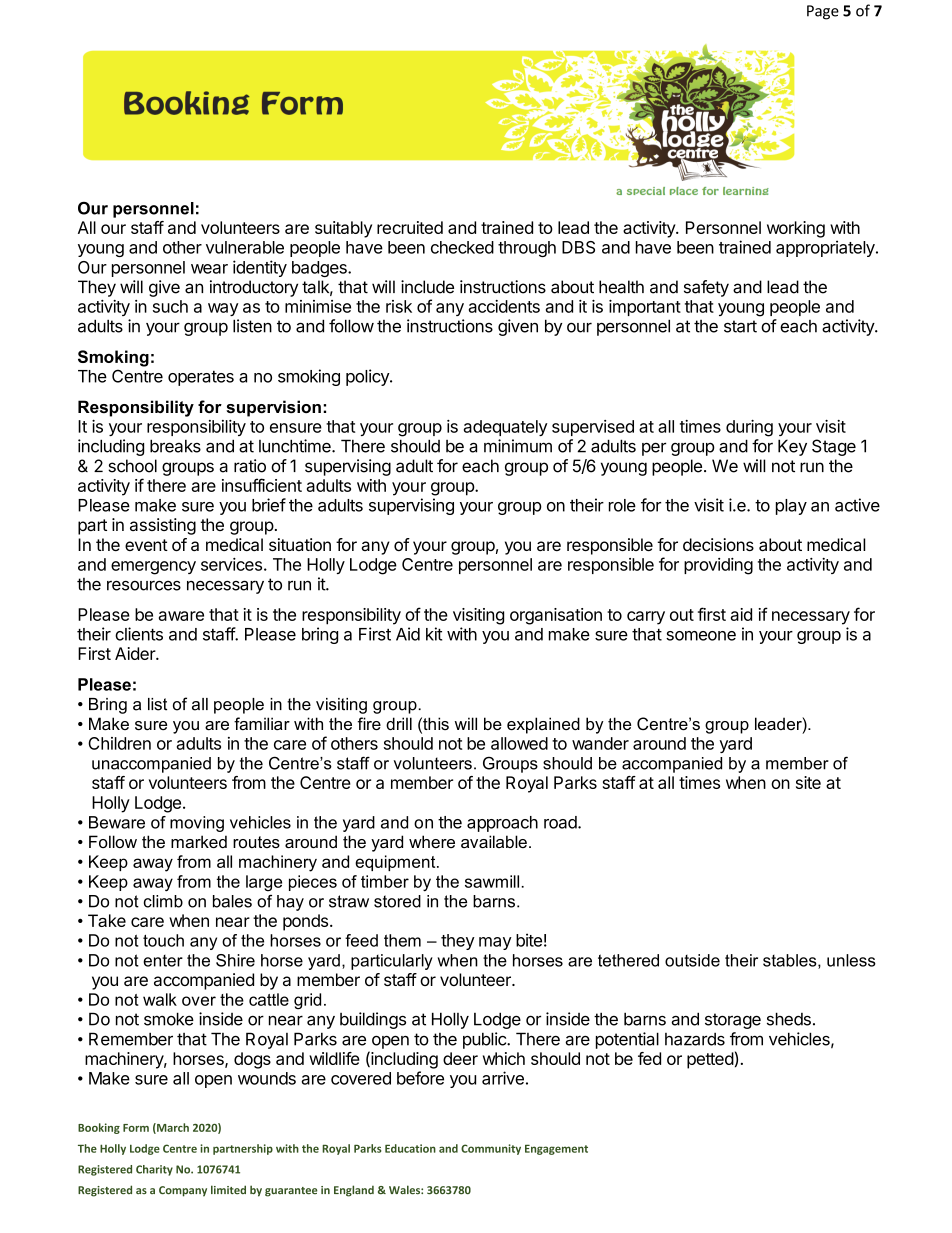  What do you see at coordinates (491, 1149) in the page?
I see `Community` at bounding box center [491, 1149].
